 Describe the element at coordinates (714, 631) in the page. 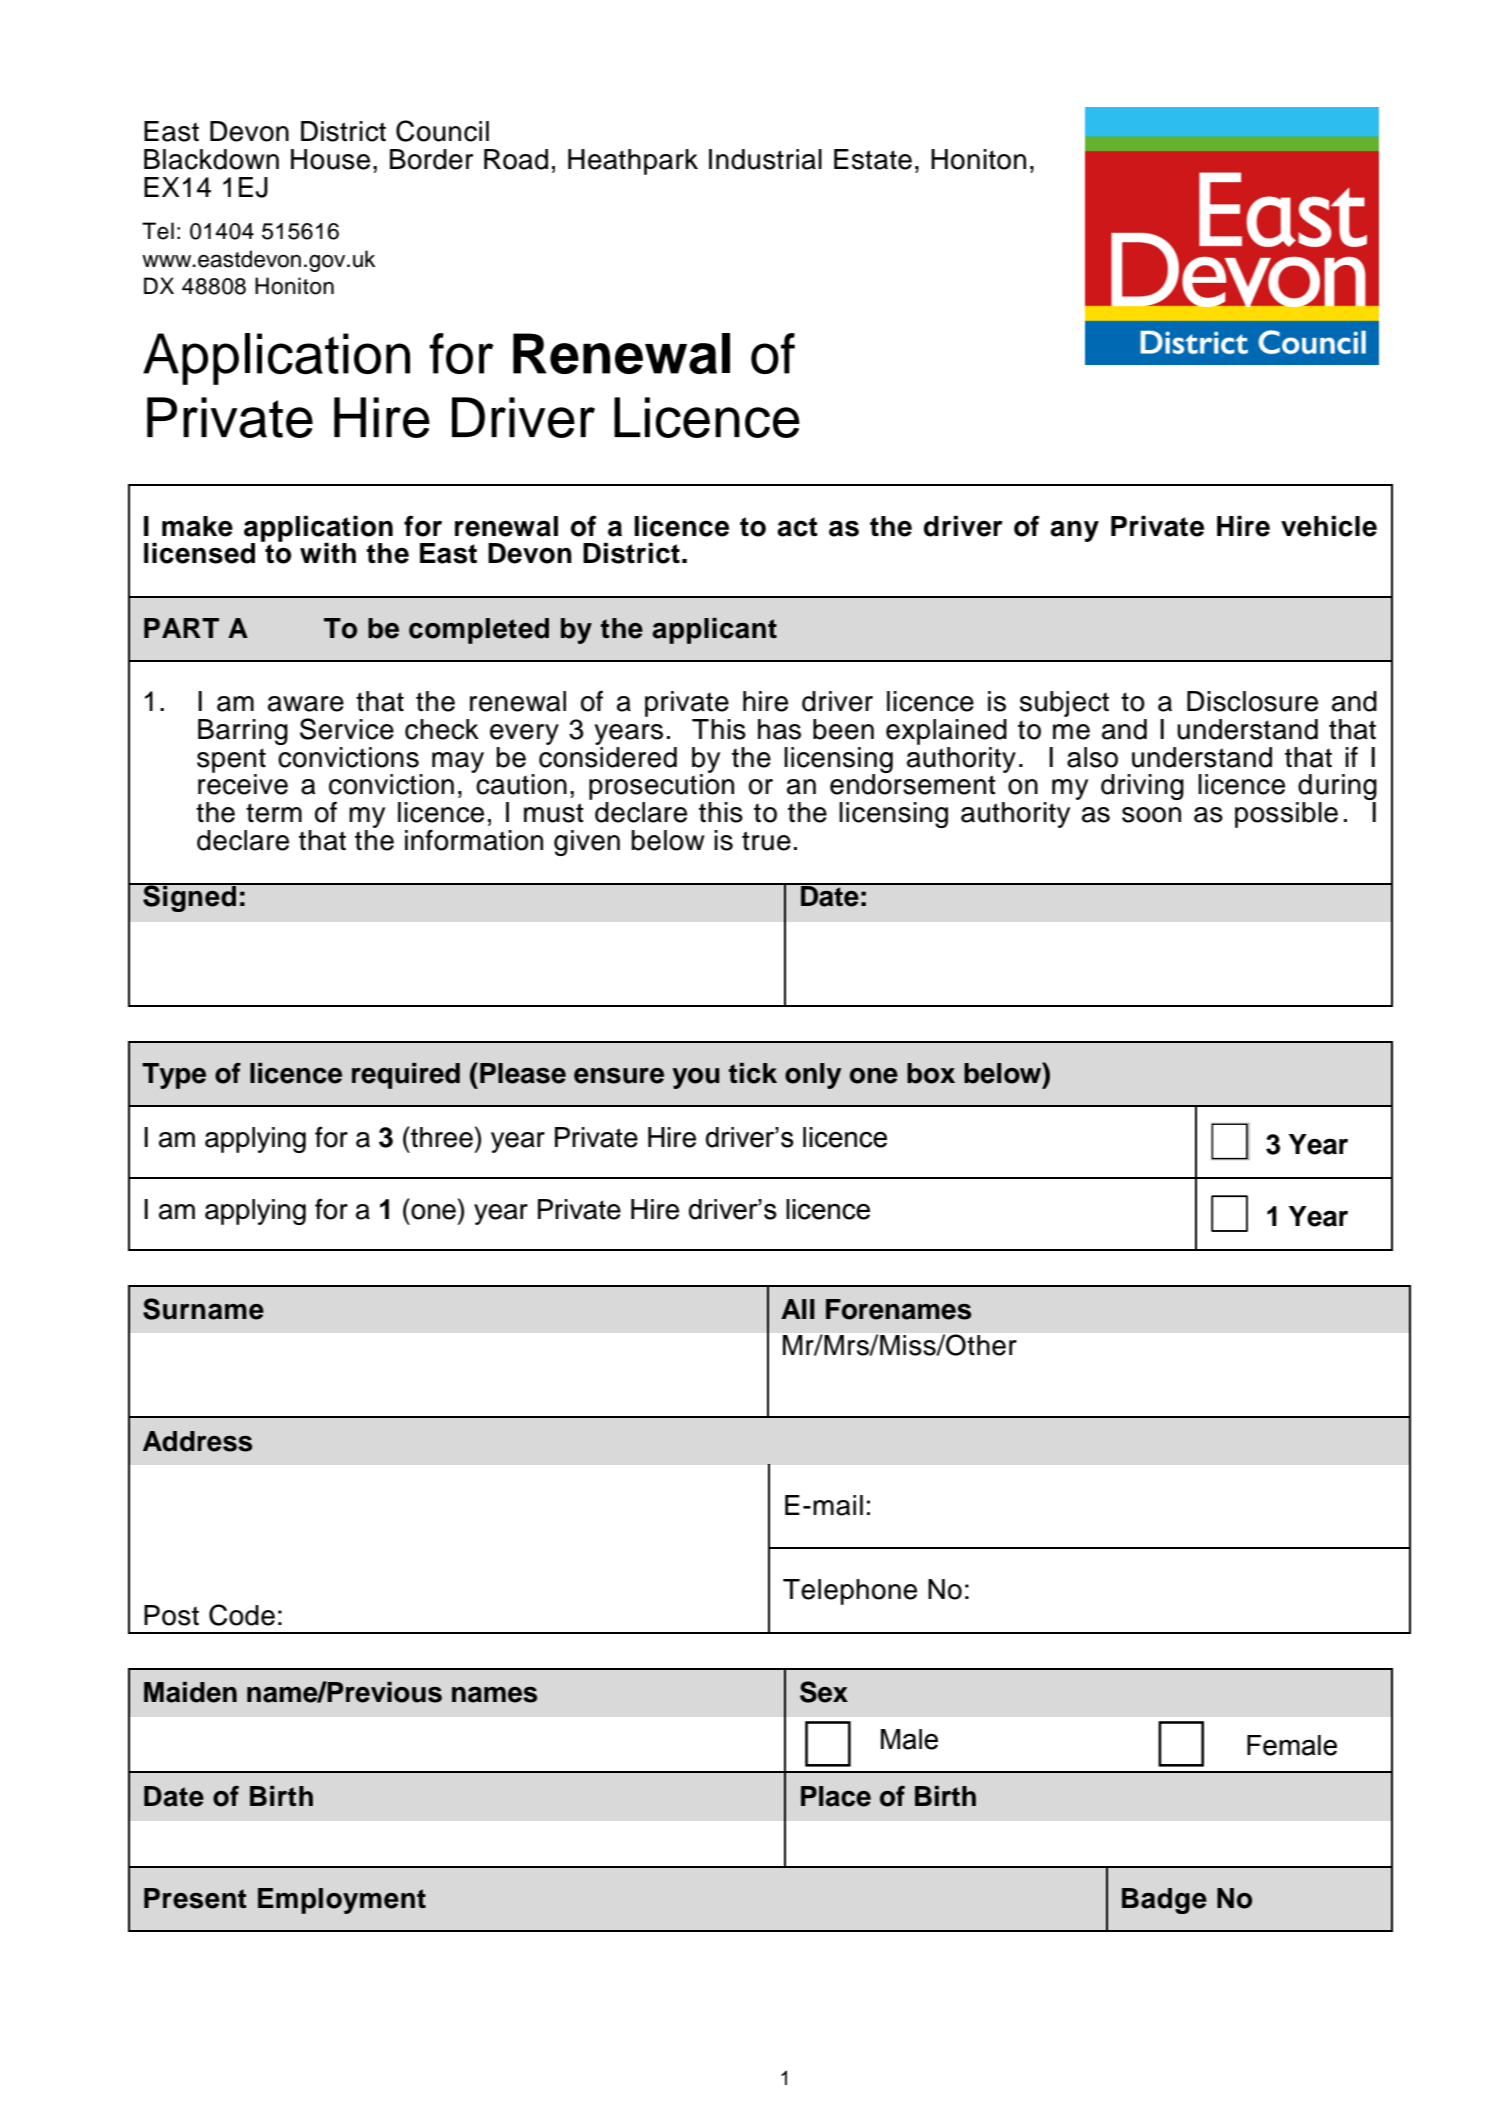

I see `applicant` at that location.
